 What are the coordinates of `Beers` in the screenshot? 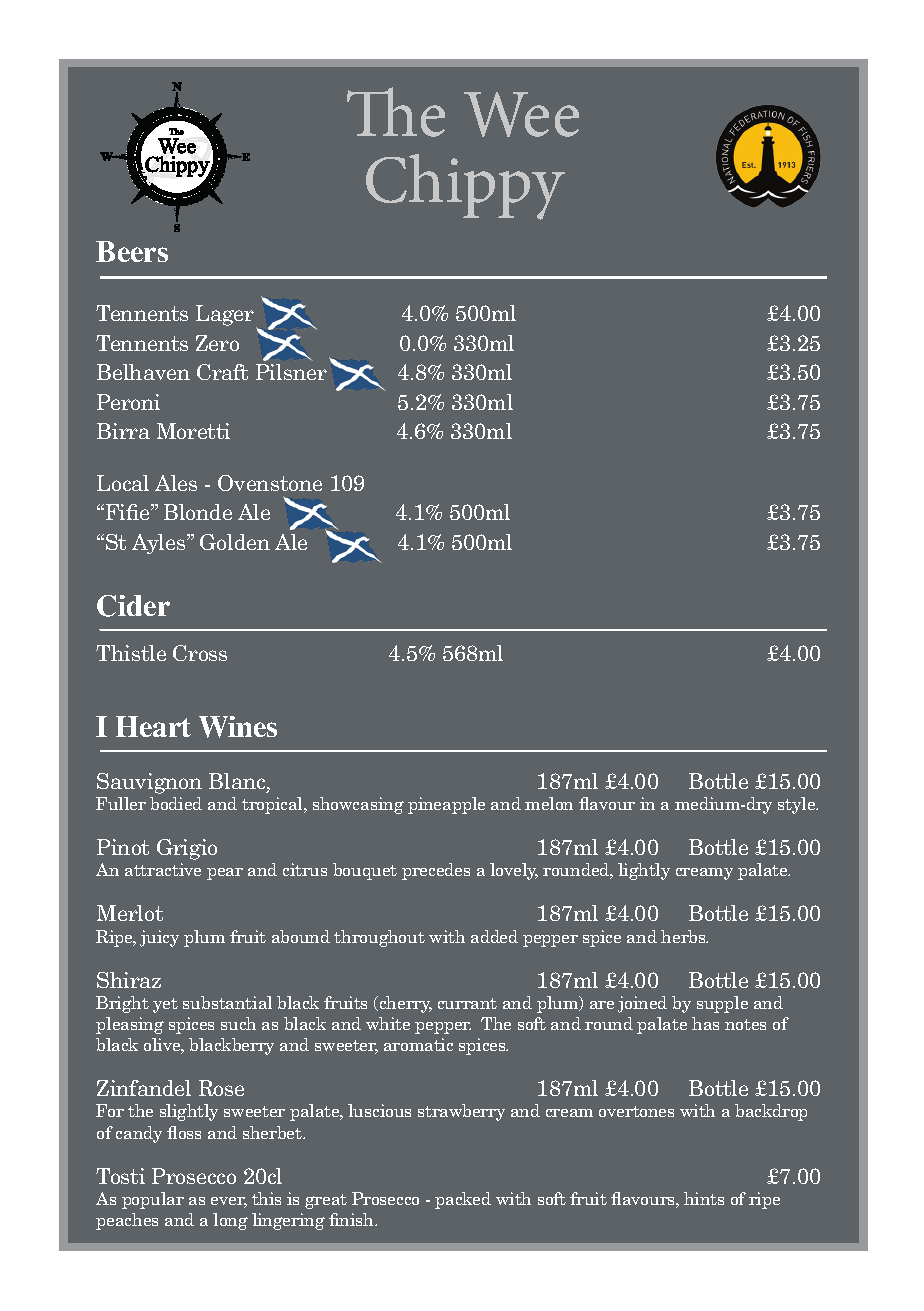 It's located at (132, 251).
